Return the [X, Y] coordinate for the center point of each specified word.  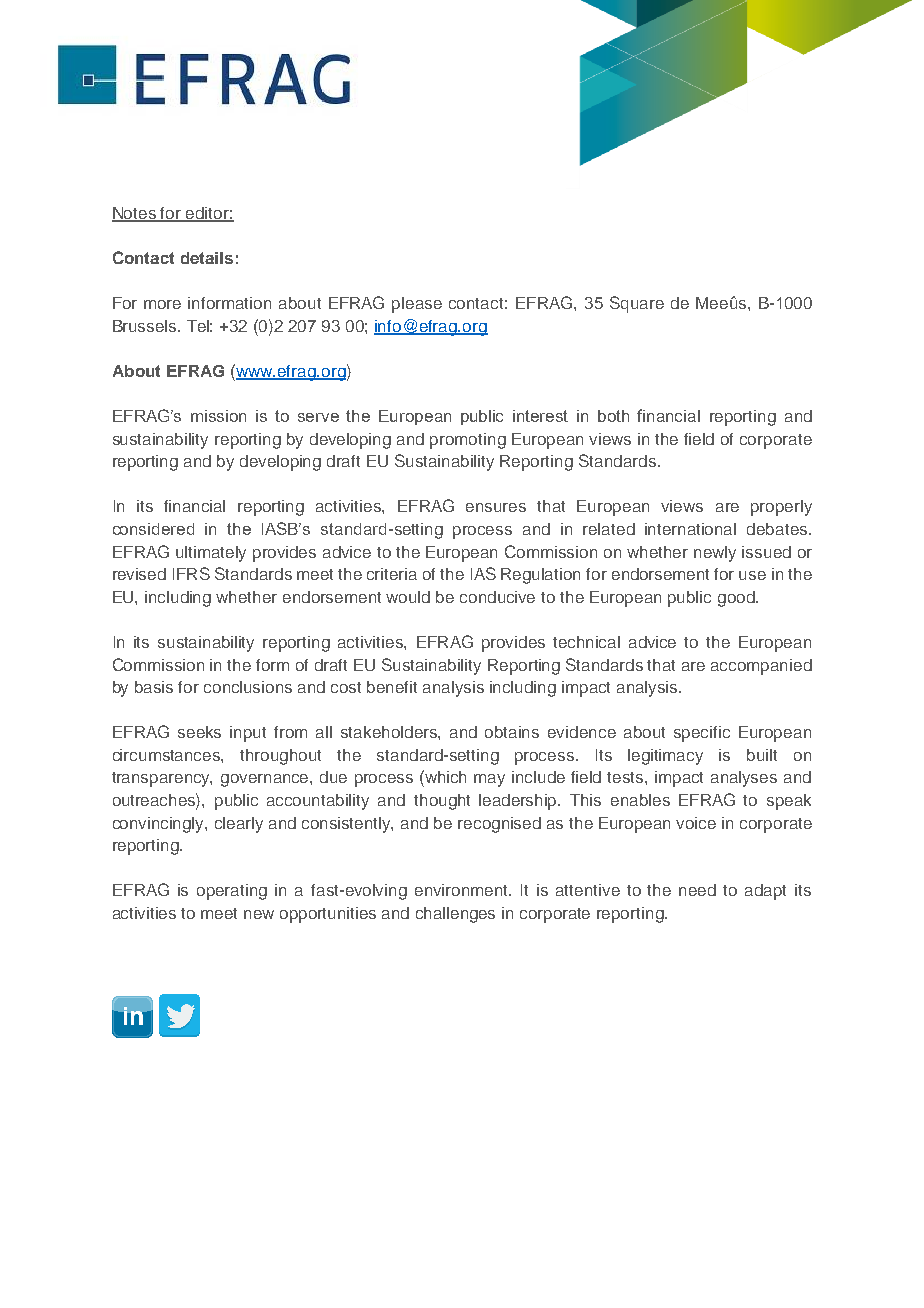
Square [637, 304]
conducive [497, 597]
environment [463, 890]
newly [715, 554]
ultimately [211, 554]
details [207, 258]
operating [232, 892]
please [417, 305]
